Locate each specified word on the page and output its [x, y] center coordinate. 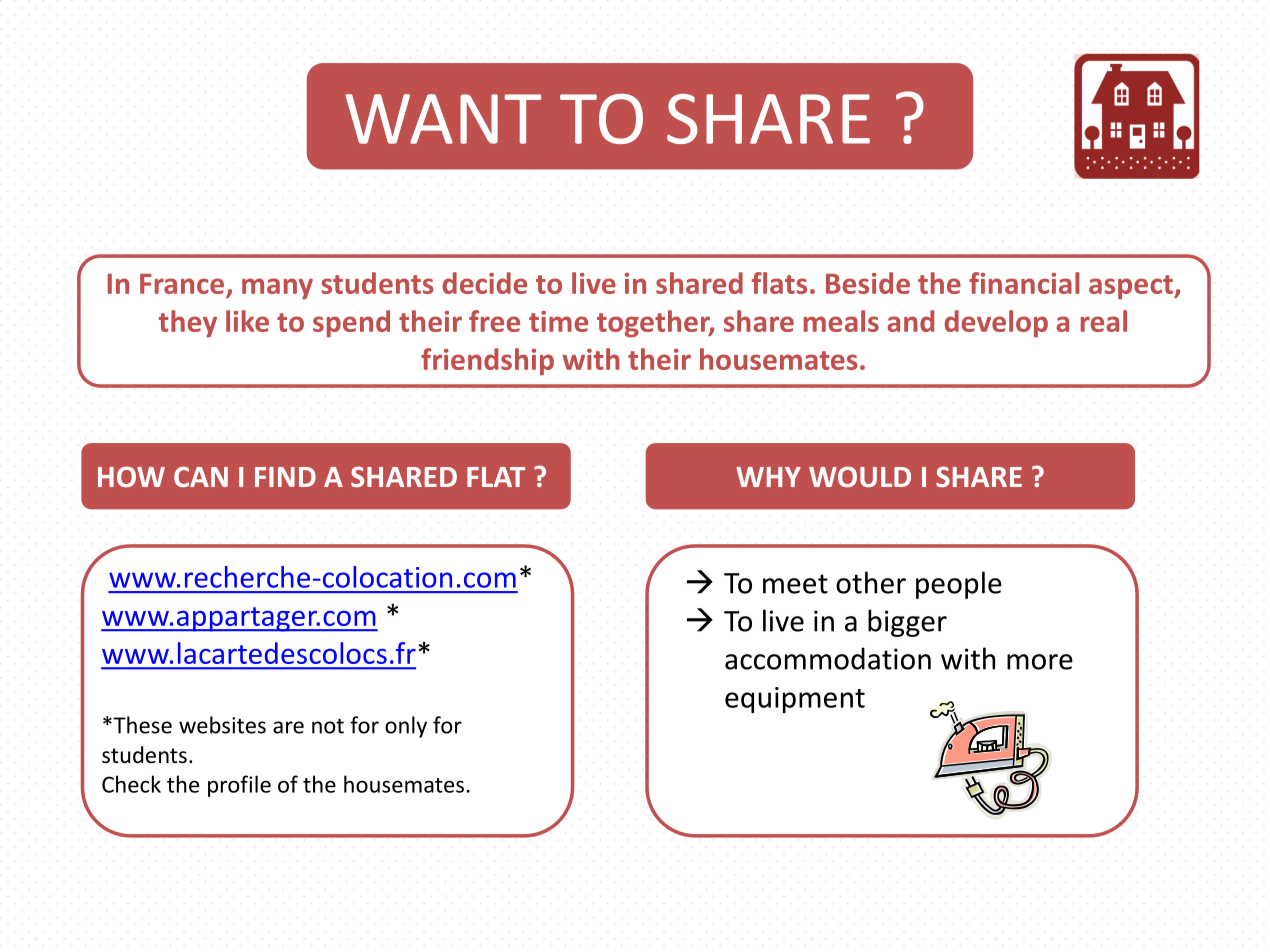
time [558, 321]
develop [996, 324]
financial [1024, 283]
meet [795, 584]
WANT [443, 119]
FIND [285, 477]
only [406, 727]
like [247, 321]
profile [239, 786]
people [959, 585]
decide [485, 283]
